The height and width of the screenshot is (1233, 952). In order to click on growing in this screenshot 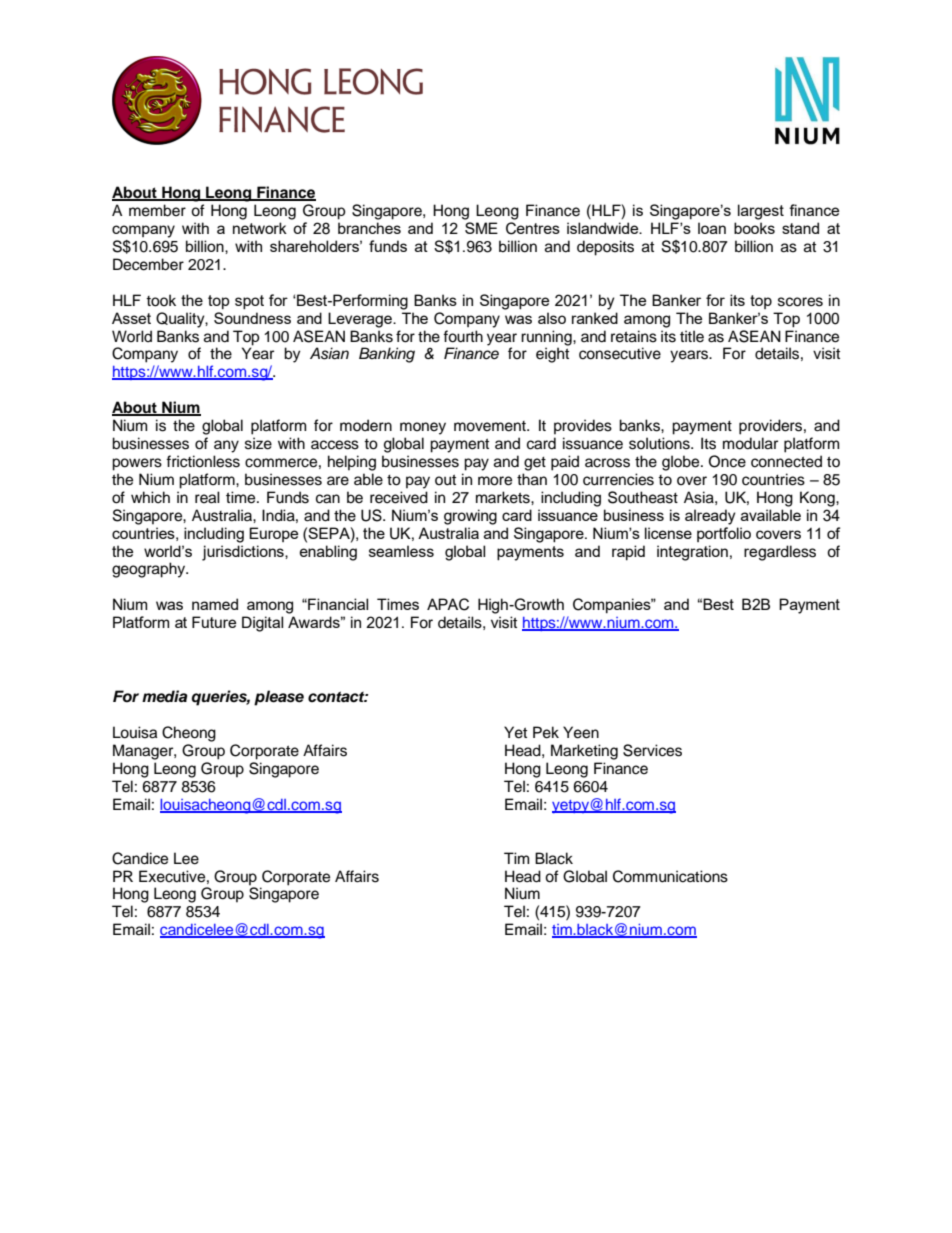, I will do `click(470, 517)`.
